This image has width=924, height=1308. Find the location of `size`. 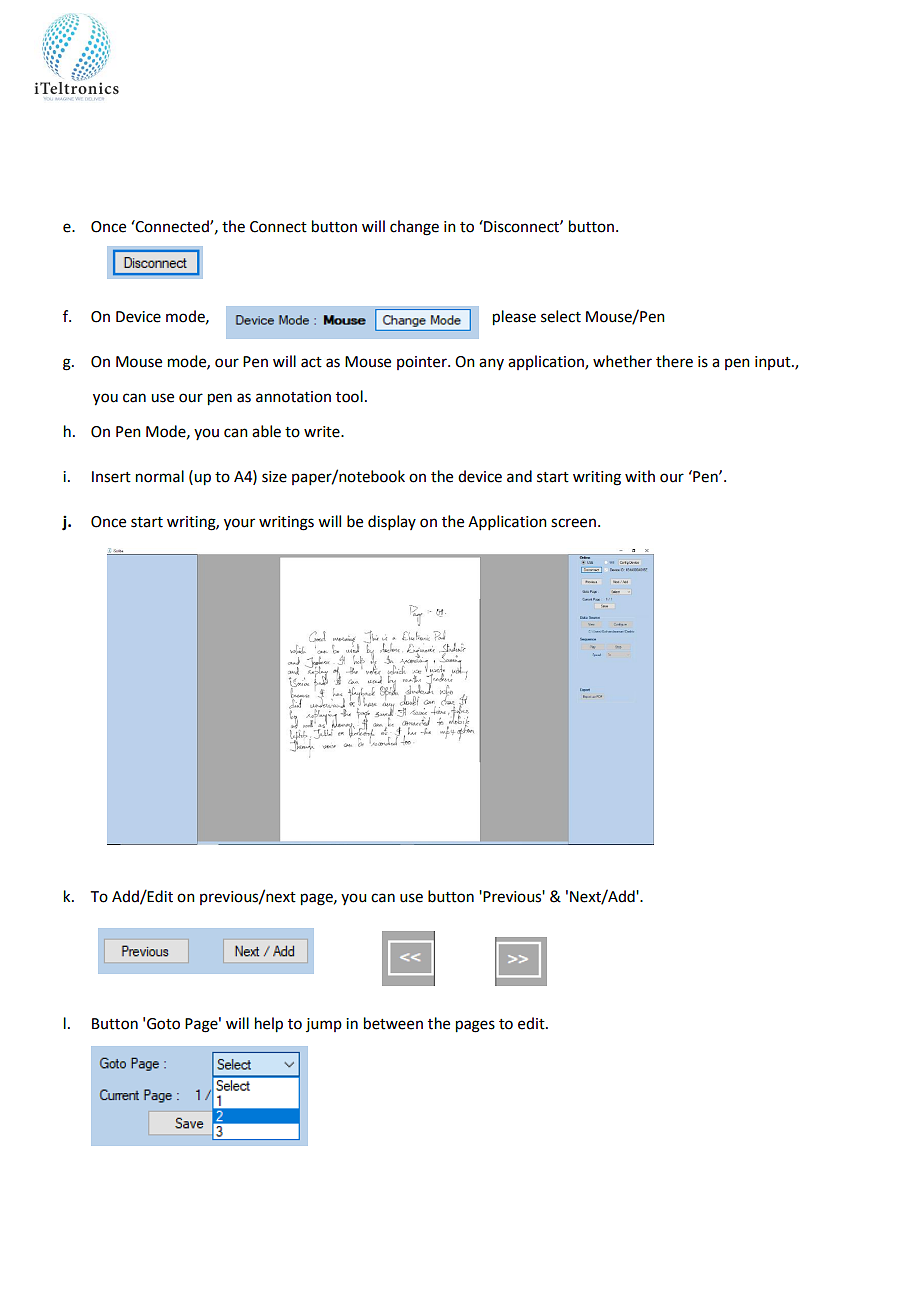

size is located at coordinates (274, 477).
